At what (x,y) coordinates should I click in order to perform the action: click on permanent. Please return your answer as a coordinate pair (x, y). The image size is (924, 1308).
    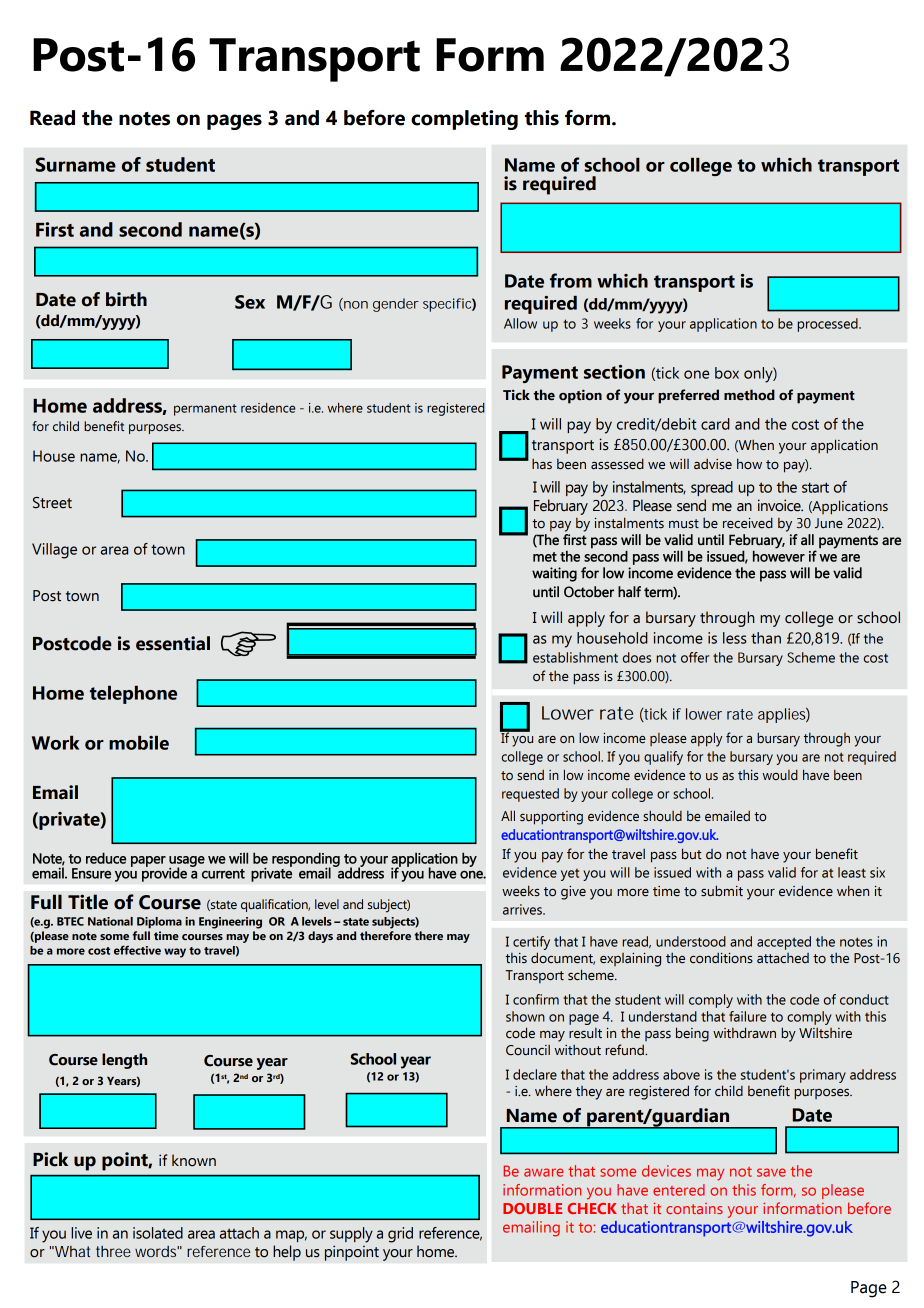
    Looking at the image, I should click on (205, 410).
